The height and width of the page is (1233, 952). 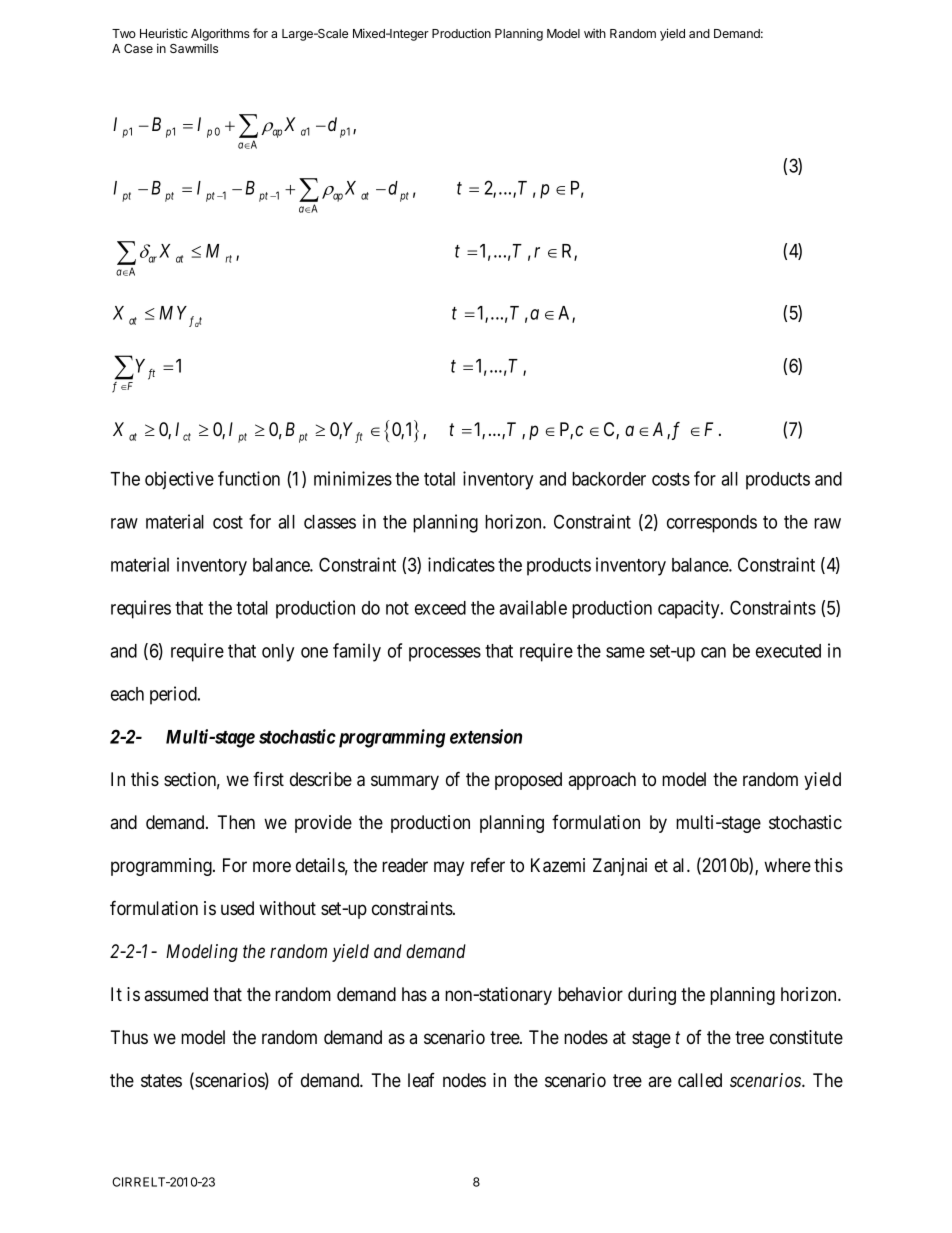 I want to click on called, so click(x=700, y=1080).
